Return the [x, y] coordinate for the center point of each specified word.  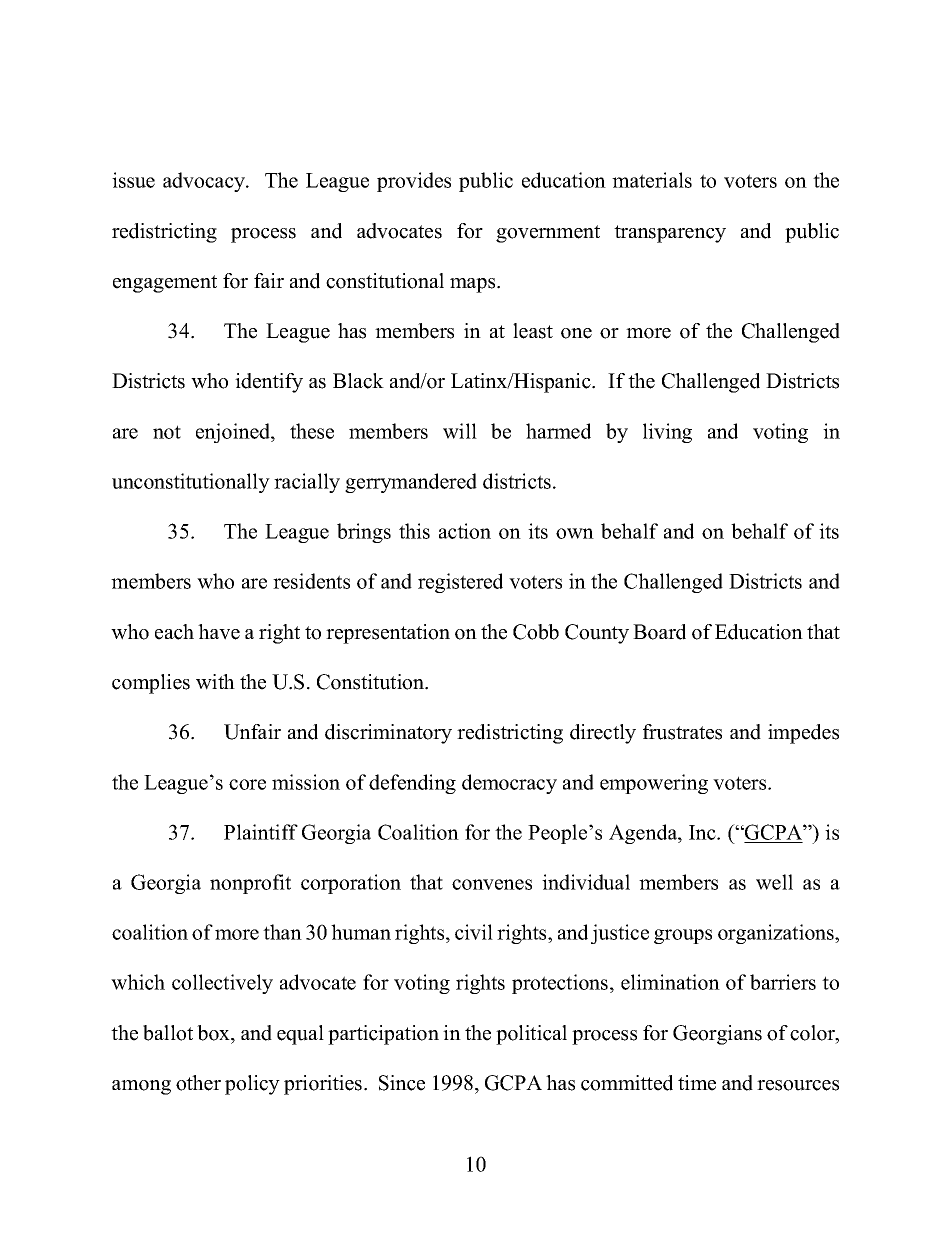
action [465, 531]
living [667, 433]
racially [307, 483]
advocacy [205, 182]
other [198, 1083]
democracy [509, 784]
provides [414, 182]
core [247, 784]
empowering [654, 784]
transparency [670, 234]
